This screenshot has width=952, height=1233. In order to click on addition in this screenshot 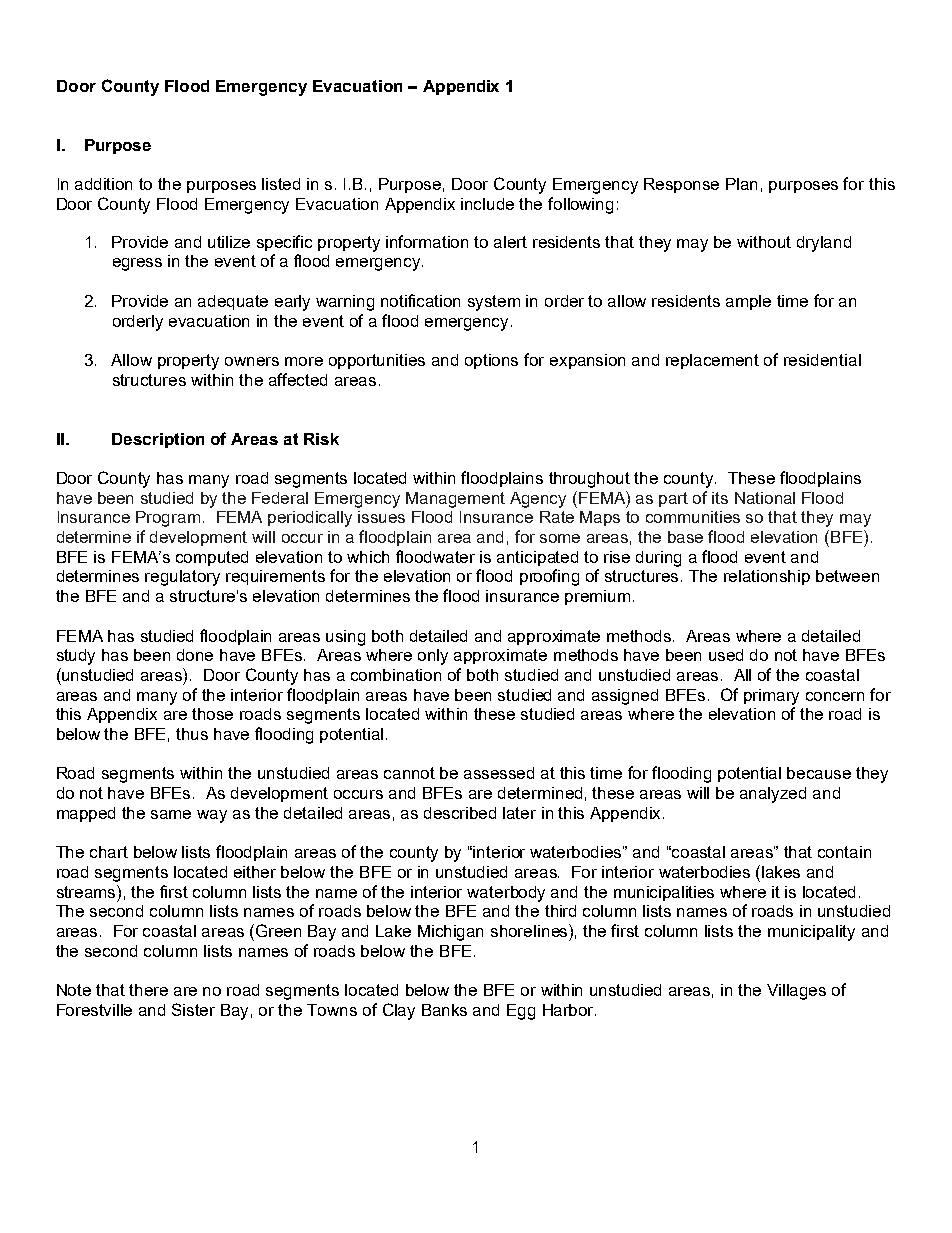, I will do `click(103, 184)`.
